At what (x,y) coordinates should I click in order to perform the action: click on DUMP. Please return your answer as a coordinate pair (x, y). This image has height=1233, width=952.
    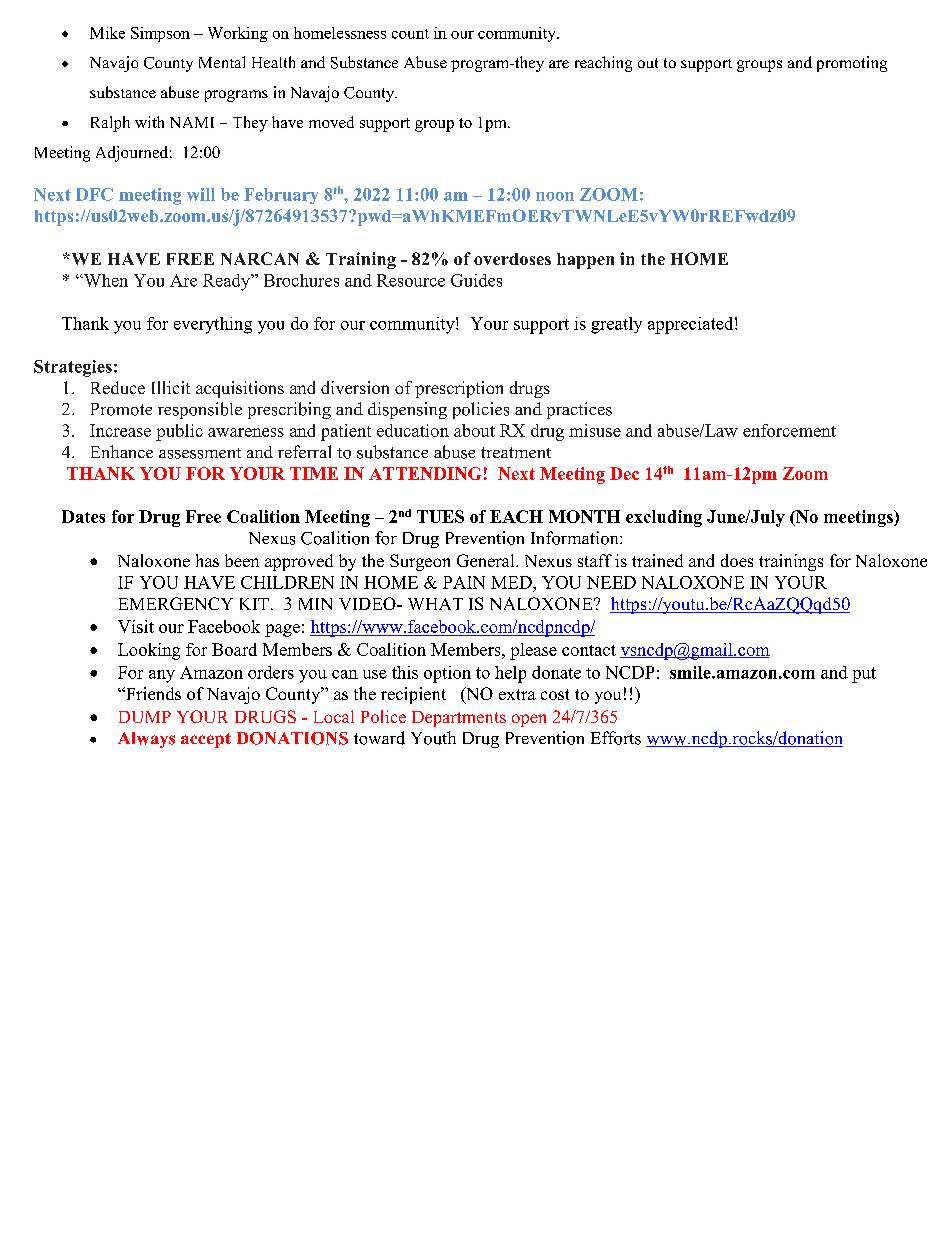
    Looking at the image, I should click on (145, 717).
